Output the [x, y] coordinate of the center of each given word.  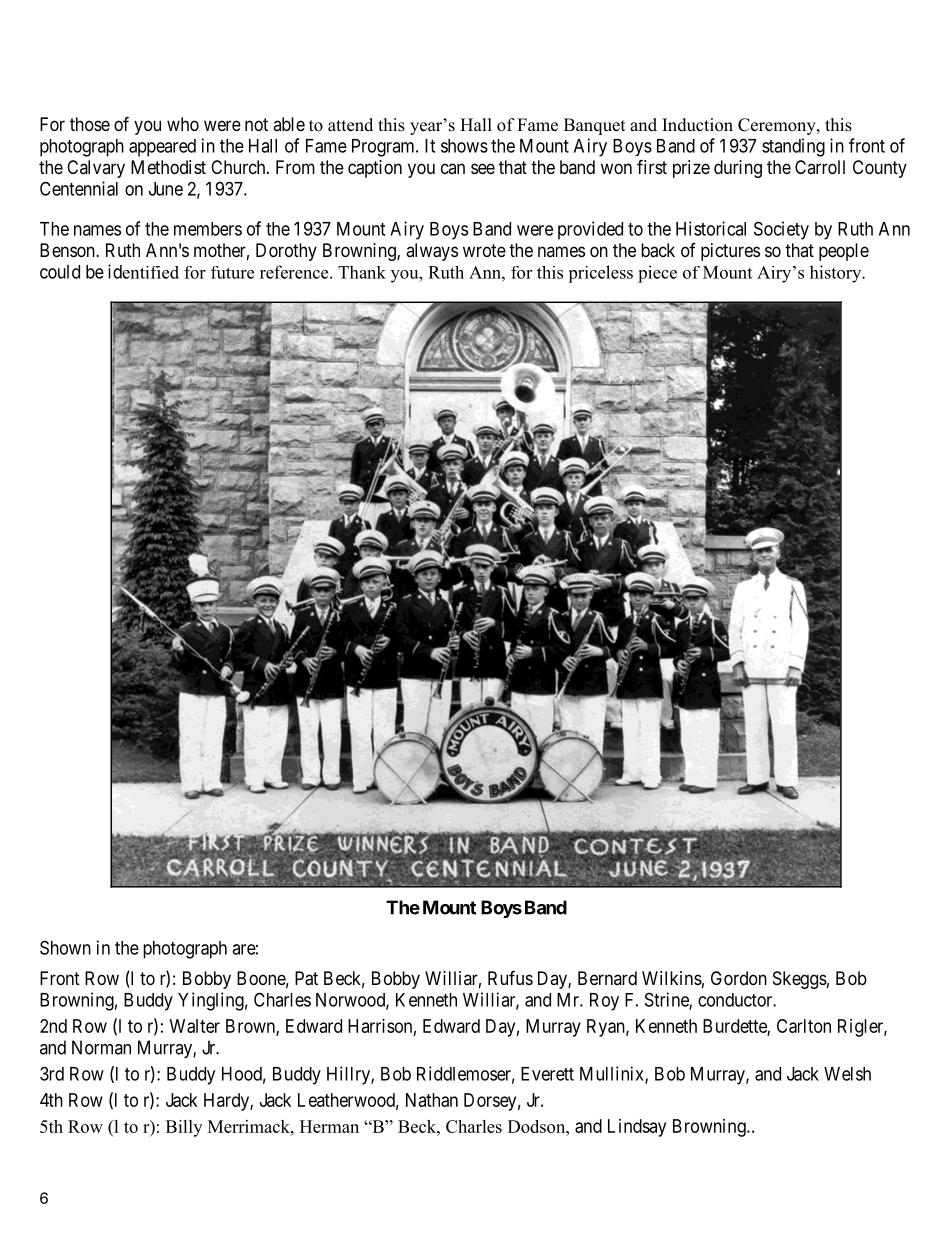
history [837, 274]
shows [464, 146]
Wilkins [672, 978]
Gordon [739, 978]
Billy [184, 1128]
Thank [362, 272]
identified [143, 271]
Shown [65, 947]
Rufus [510, 977]
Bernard [607, 978]
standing [793, 147]
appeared [162, 148]
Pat [306, 978]
